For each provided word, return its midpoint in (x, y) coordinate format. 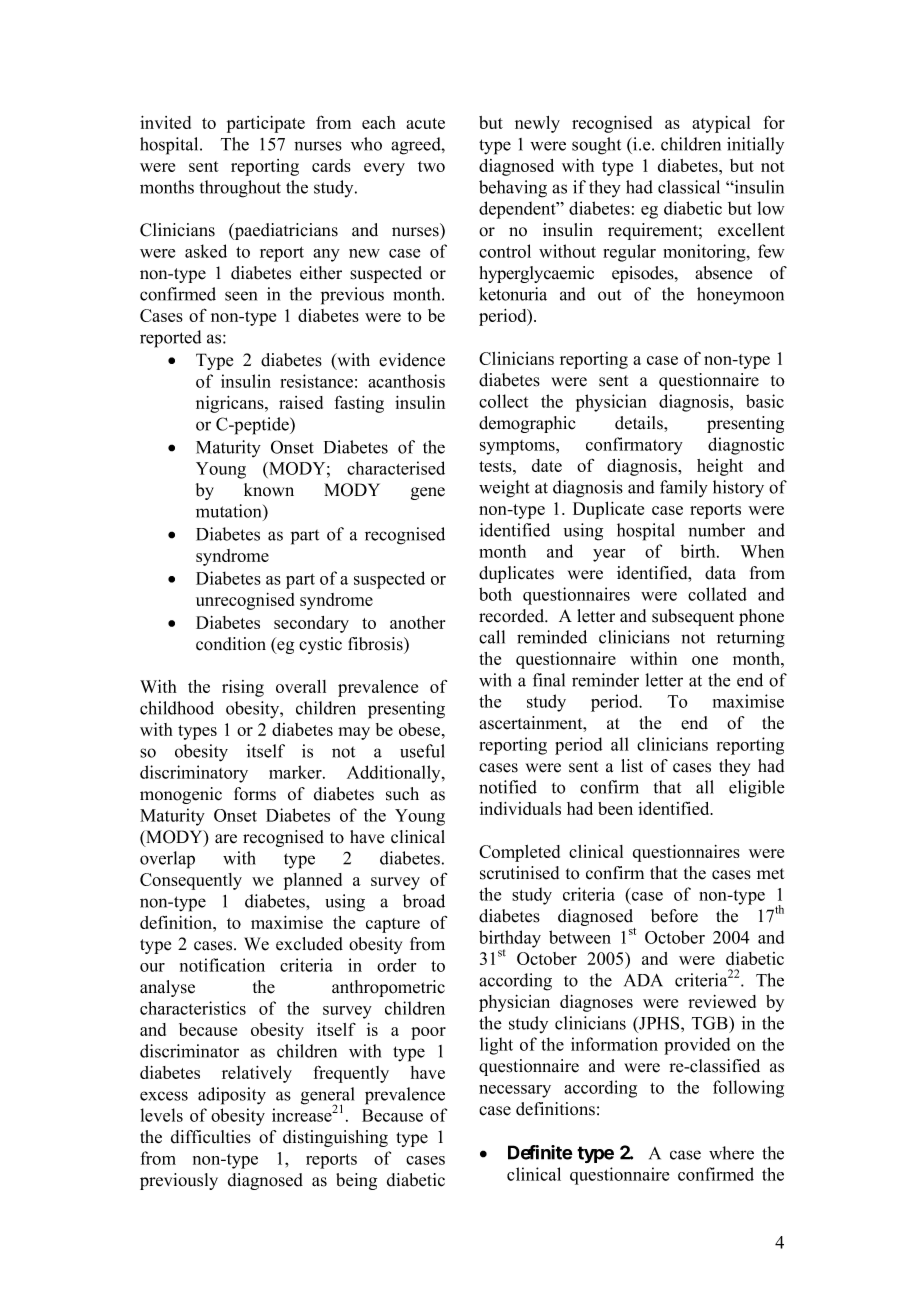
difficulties (211, 1137)
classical (689, 187)
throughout (240, 189)
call (492, 637)
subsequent (693, 617)
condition (231, 644)
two (431, 166)
